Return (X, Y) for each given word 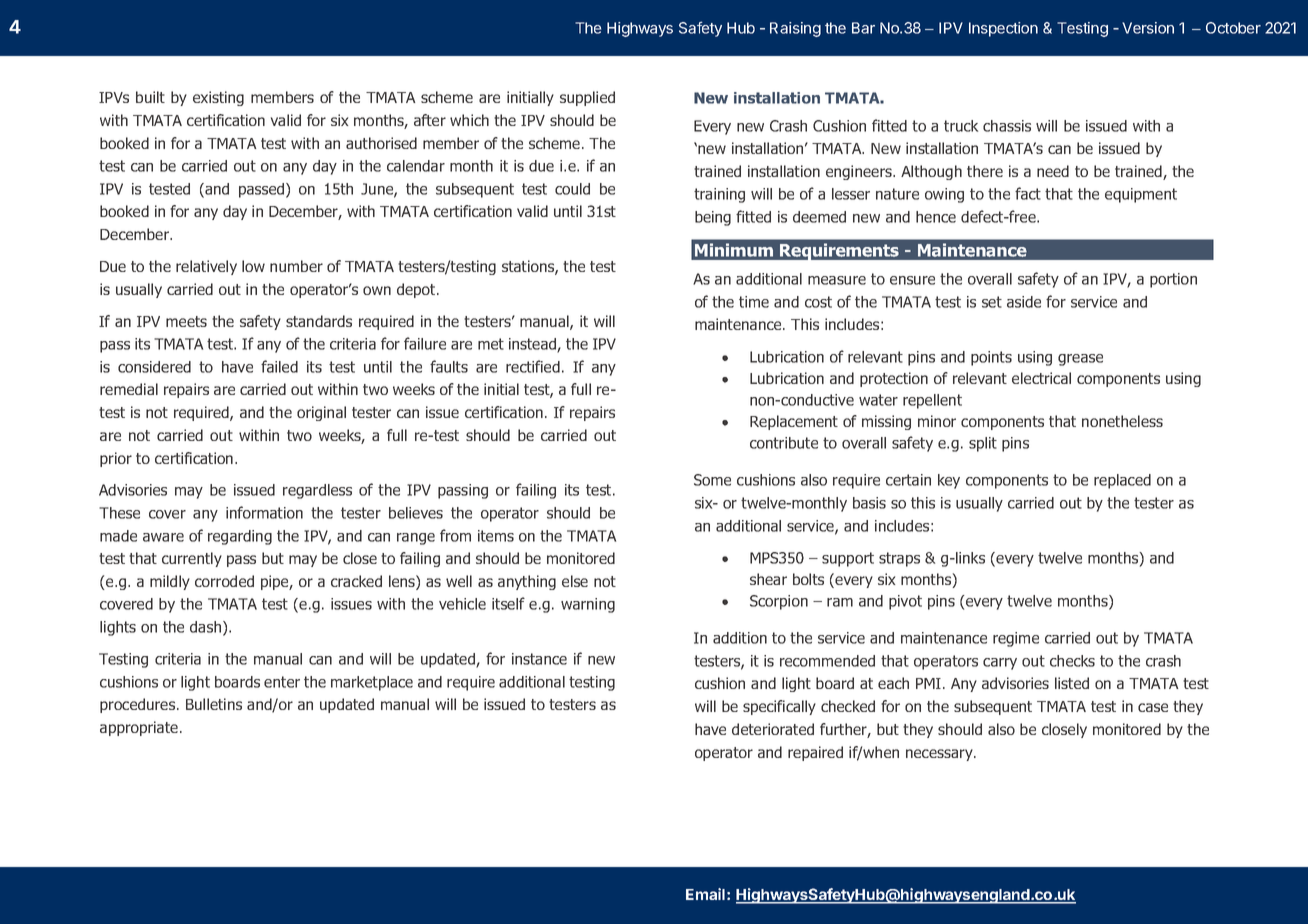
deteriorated (773, 729)
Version (1148, 28)
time (754, 302)
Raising (795, 29)
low (253, 266)
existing (218, 98)
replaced (1122, 481)
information (264, 512)
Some (712, 480)
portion (1173, 280)
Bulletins (214, 704)
